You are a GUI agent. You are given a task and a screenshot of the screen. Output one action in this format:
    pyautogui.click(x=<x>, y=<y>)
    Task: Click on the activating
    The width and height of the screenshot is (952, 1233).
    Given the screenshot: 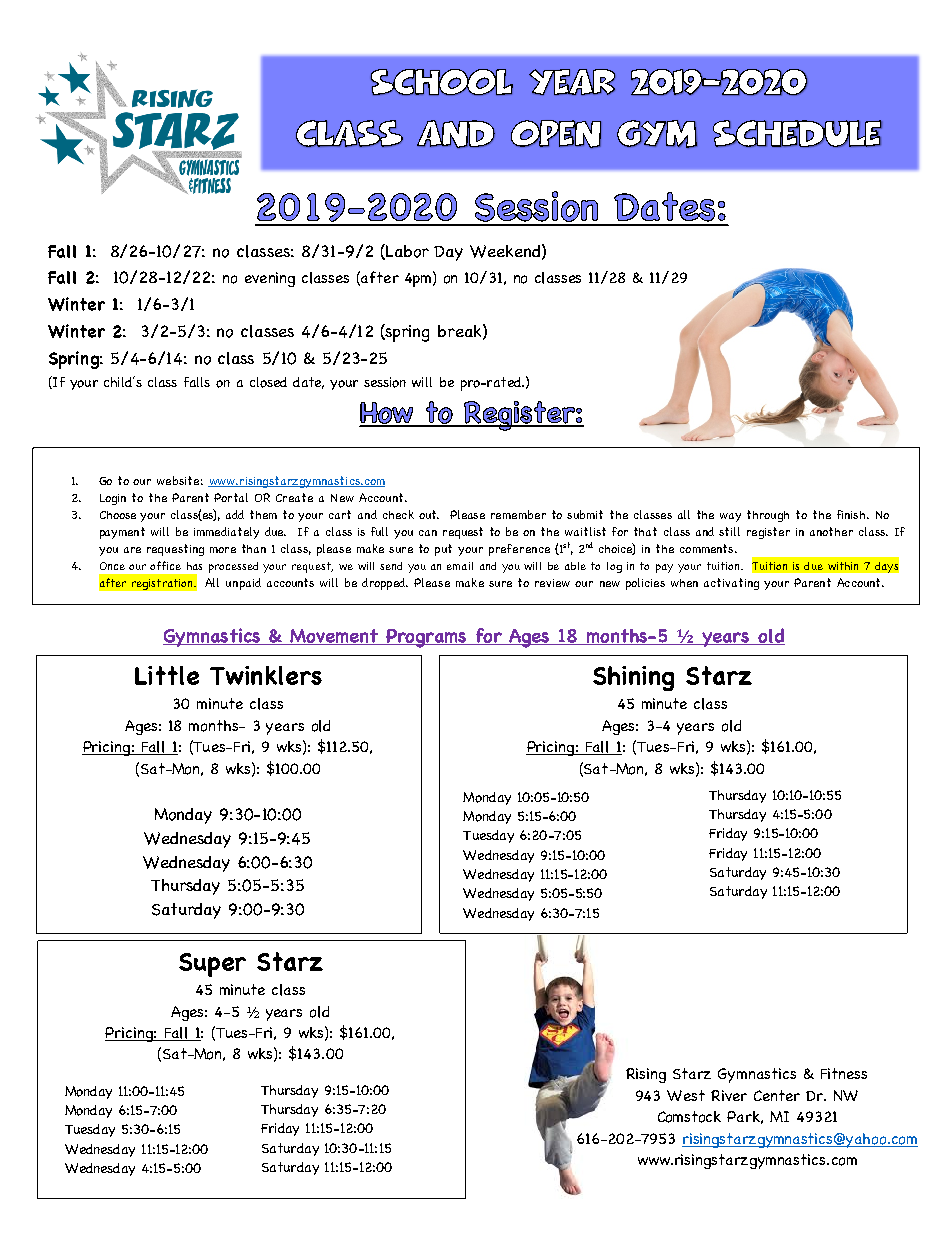 What is the action you would take?
    pyautogui.click(x=731, y=584)
